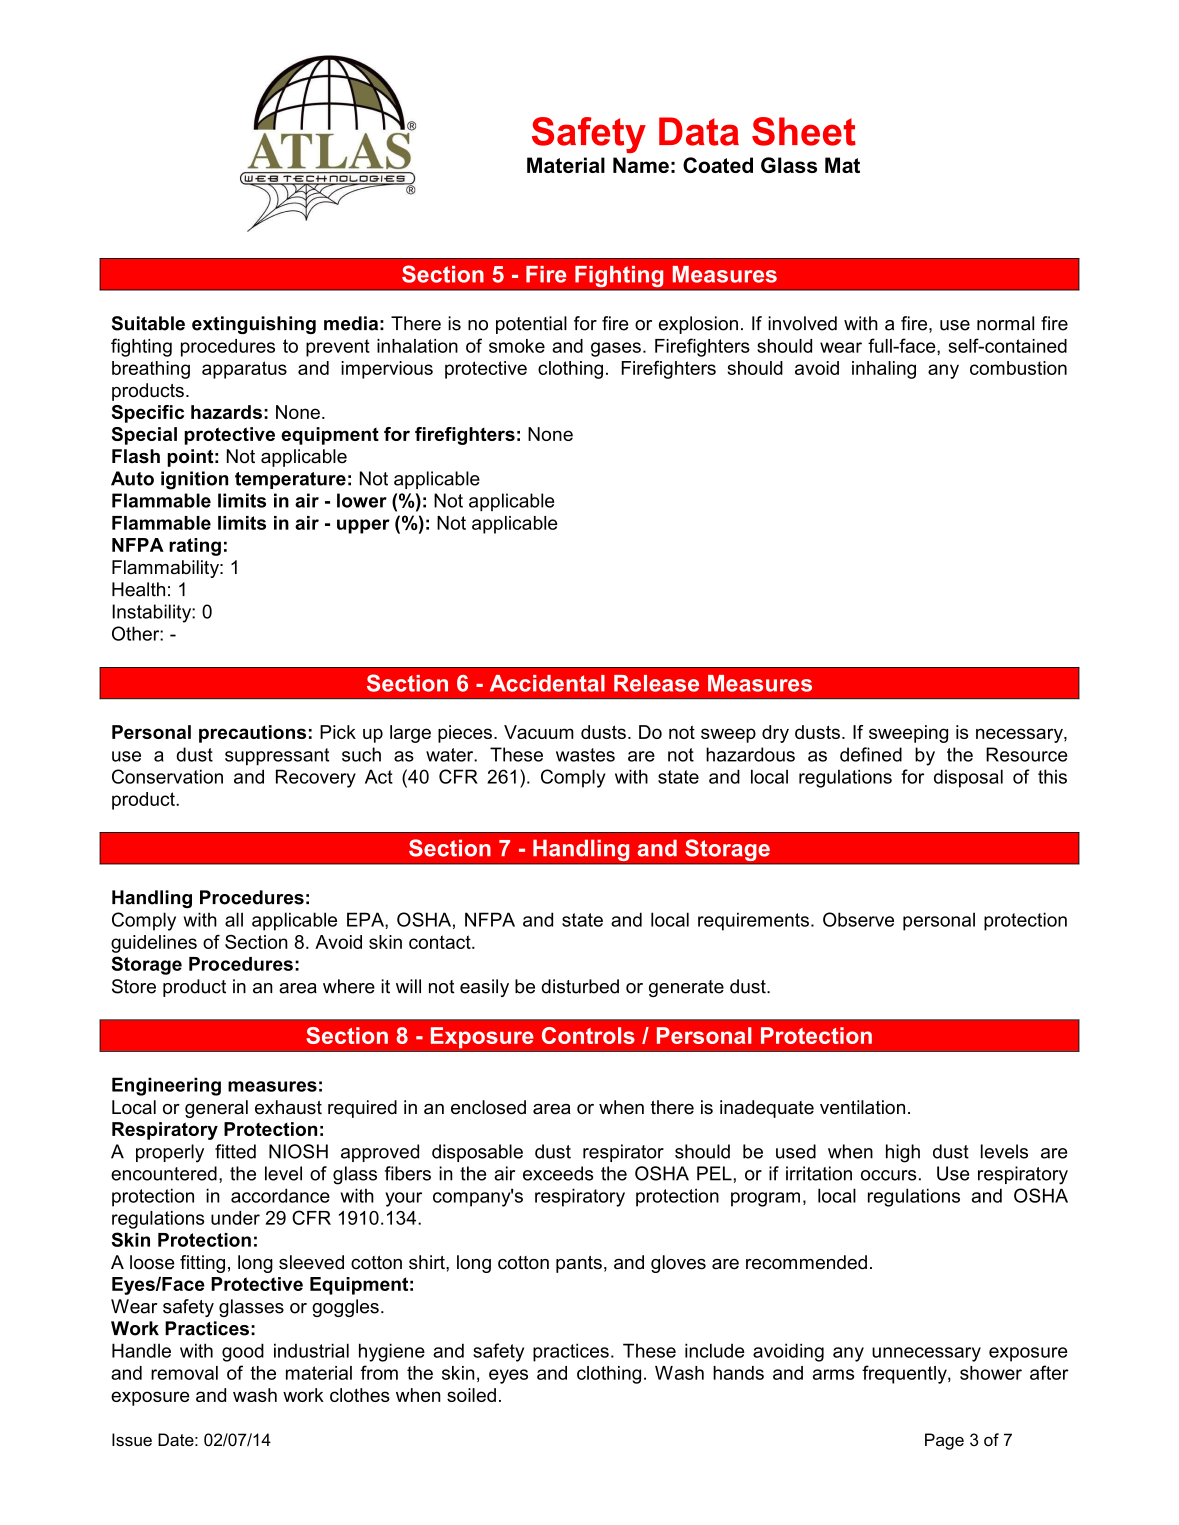 The width and height of the page is (1179, 1525). What do you see at coordinates (195, 547) in the page?
I see `rating` at bounding box center [195, 547].
